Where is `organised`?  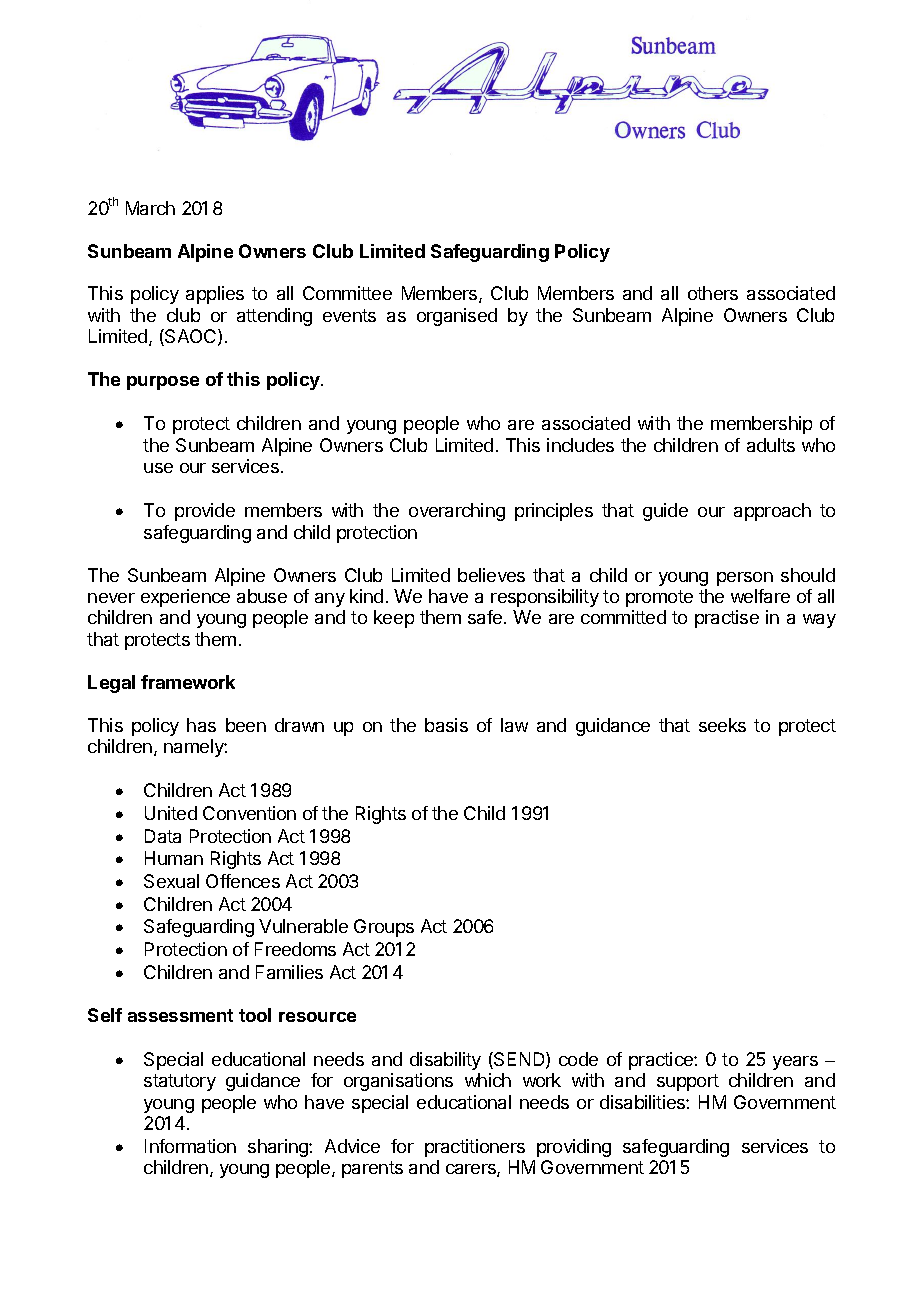
organised is located at coordinates (457, 317).
